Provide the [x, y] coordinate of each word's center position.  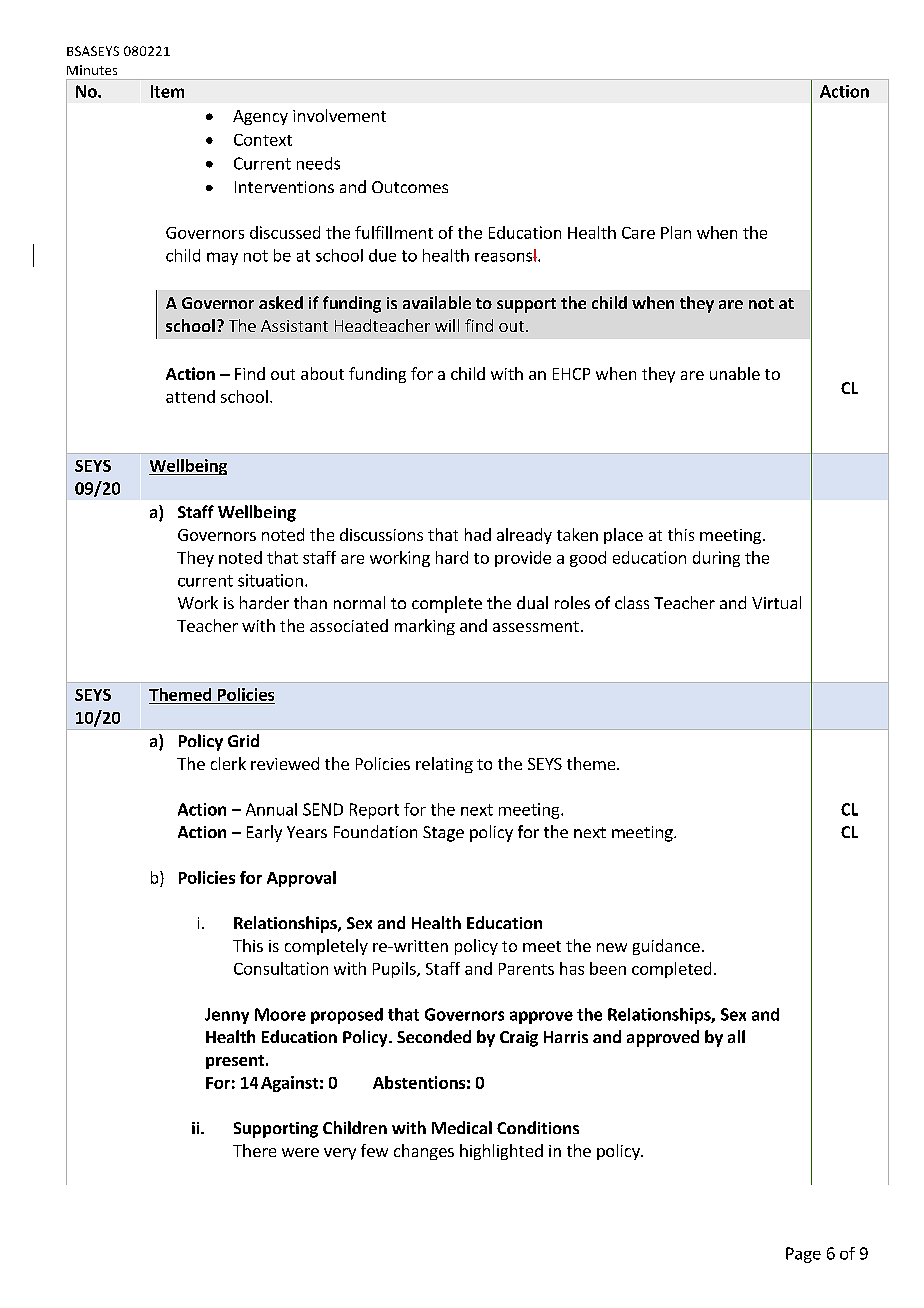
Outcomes [410, 187]
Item [167, 91]
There [254, 1150]
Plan [676, 232]
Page [803, 1255]
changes [424, 1152]
